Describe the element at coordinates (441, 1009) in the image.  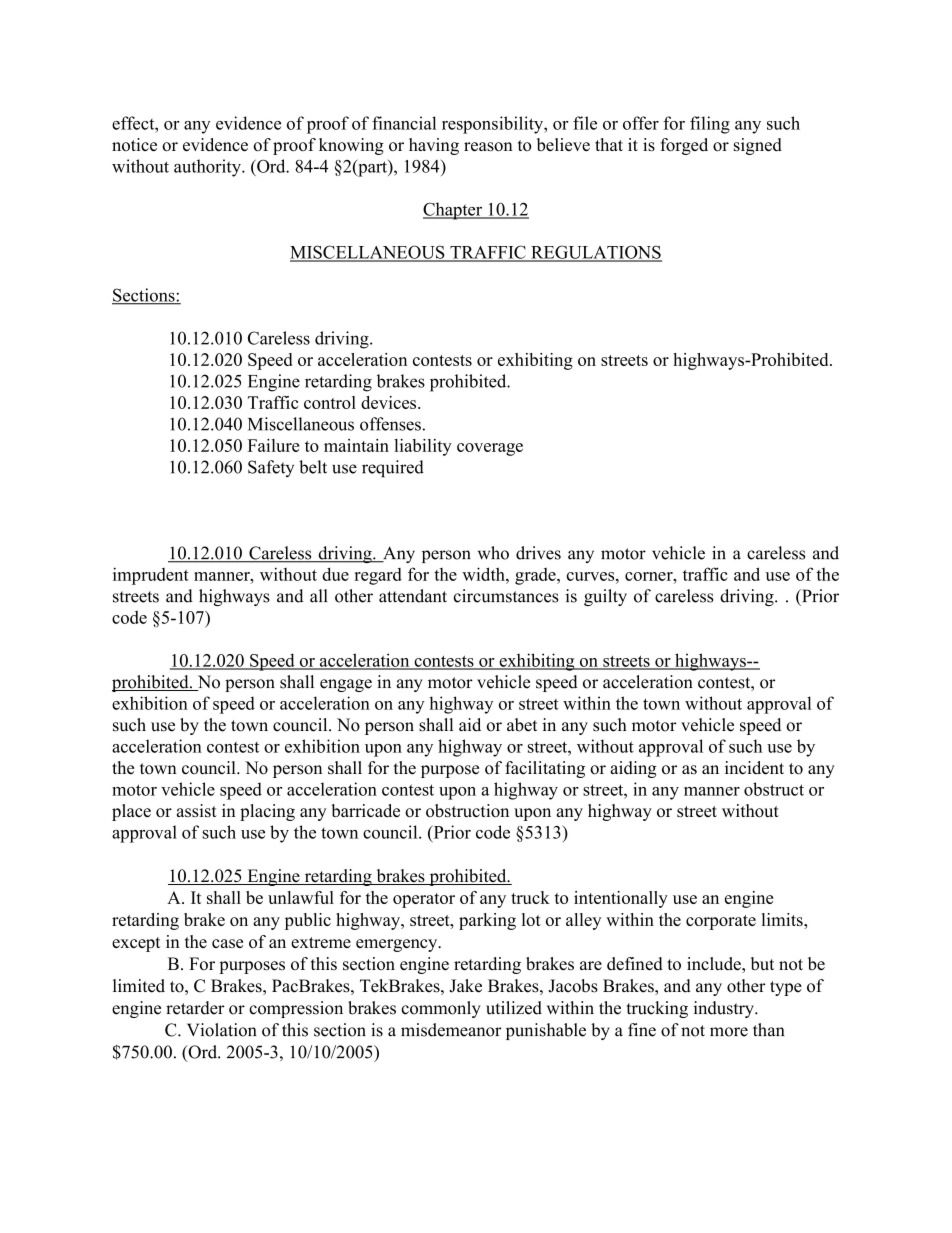
I see `commonly` at that location.
